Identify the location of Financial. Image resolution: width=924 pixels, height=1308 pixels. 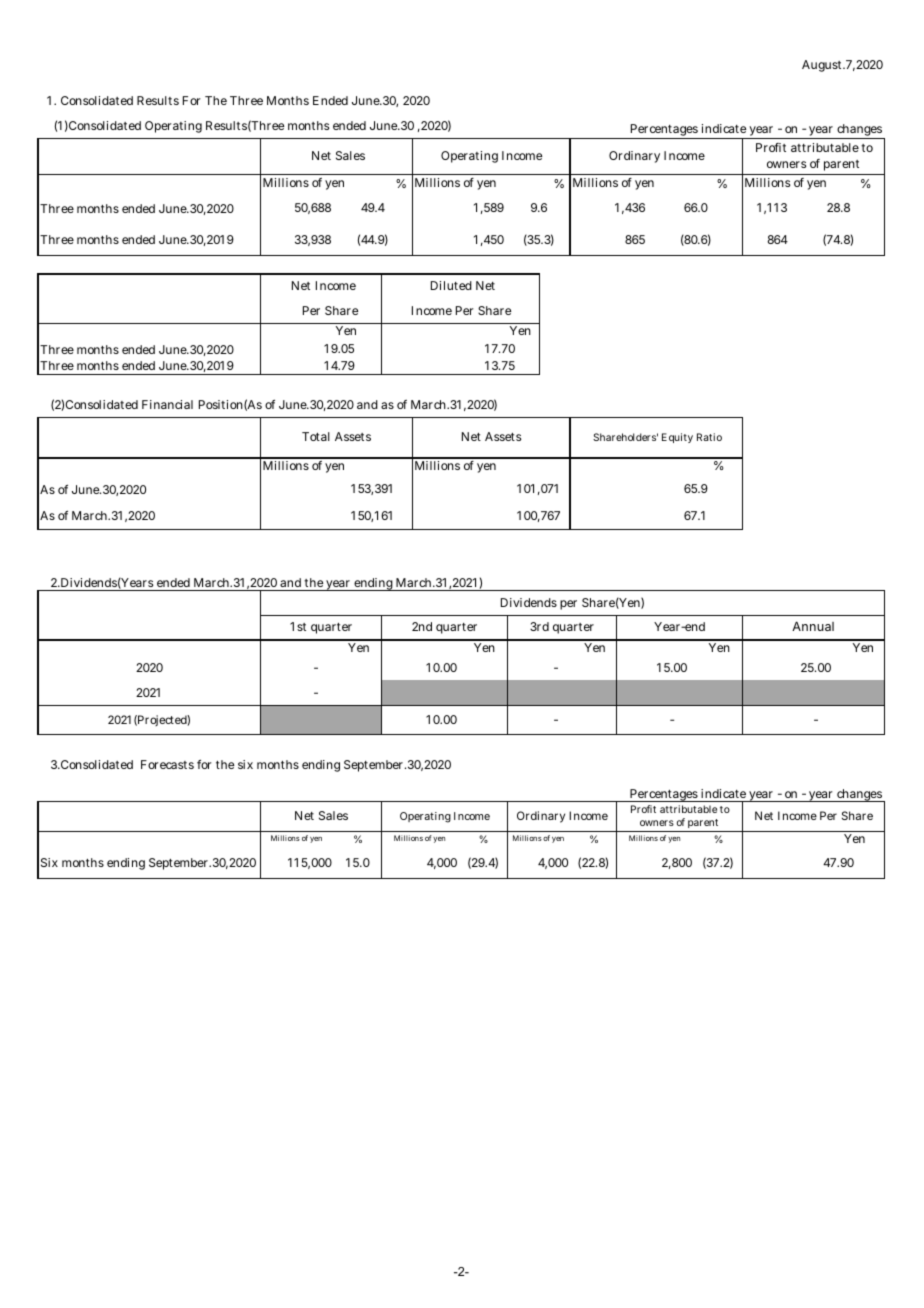
(167, 404).
